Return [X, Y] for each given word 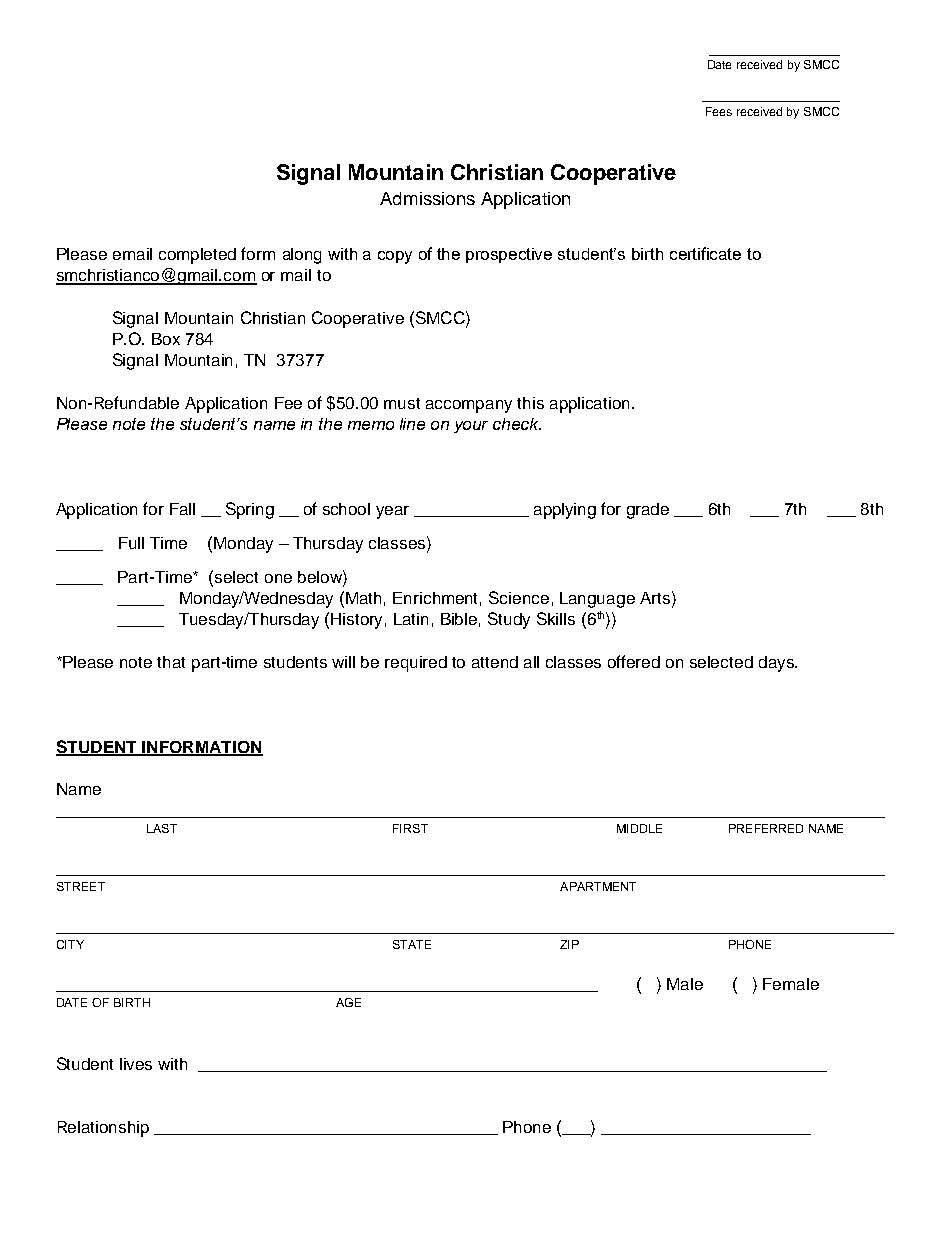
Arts [655, 598]
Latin [411, 619]
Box [166, 339]
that [171, 662]
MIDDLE [639, 828]
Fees [719, 111]
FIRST [410, 828]
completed [197, 256]
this [530, 403]
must [402, 403]
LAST [162, 828]
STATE [412, 944]
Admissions [427, 198]
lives [136, 1064]
